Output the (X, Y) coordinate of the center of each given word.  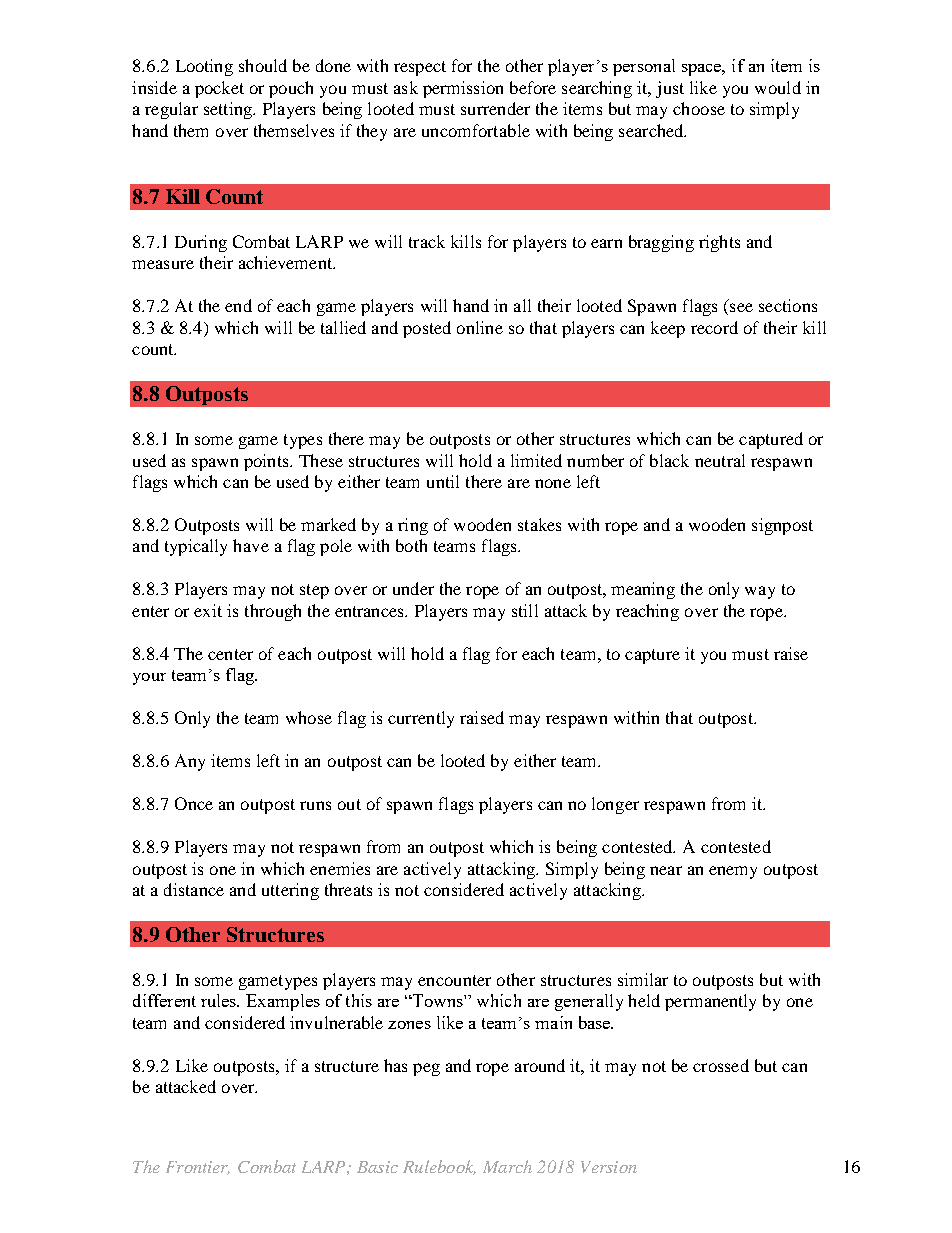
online (480, 327)
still (525, 610)
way (760, 592)
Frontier (198, 1168)
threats (348, 889)
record (714, 327)
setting (229, 110)
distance (194, 889)
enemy (733, 872)
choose (699, 108)
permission (463, 89)
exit (208, 610)
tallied (343, 327)
